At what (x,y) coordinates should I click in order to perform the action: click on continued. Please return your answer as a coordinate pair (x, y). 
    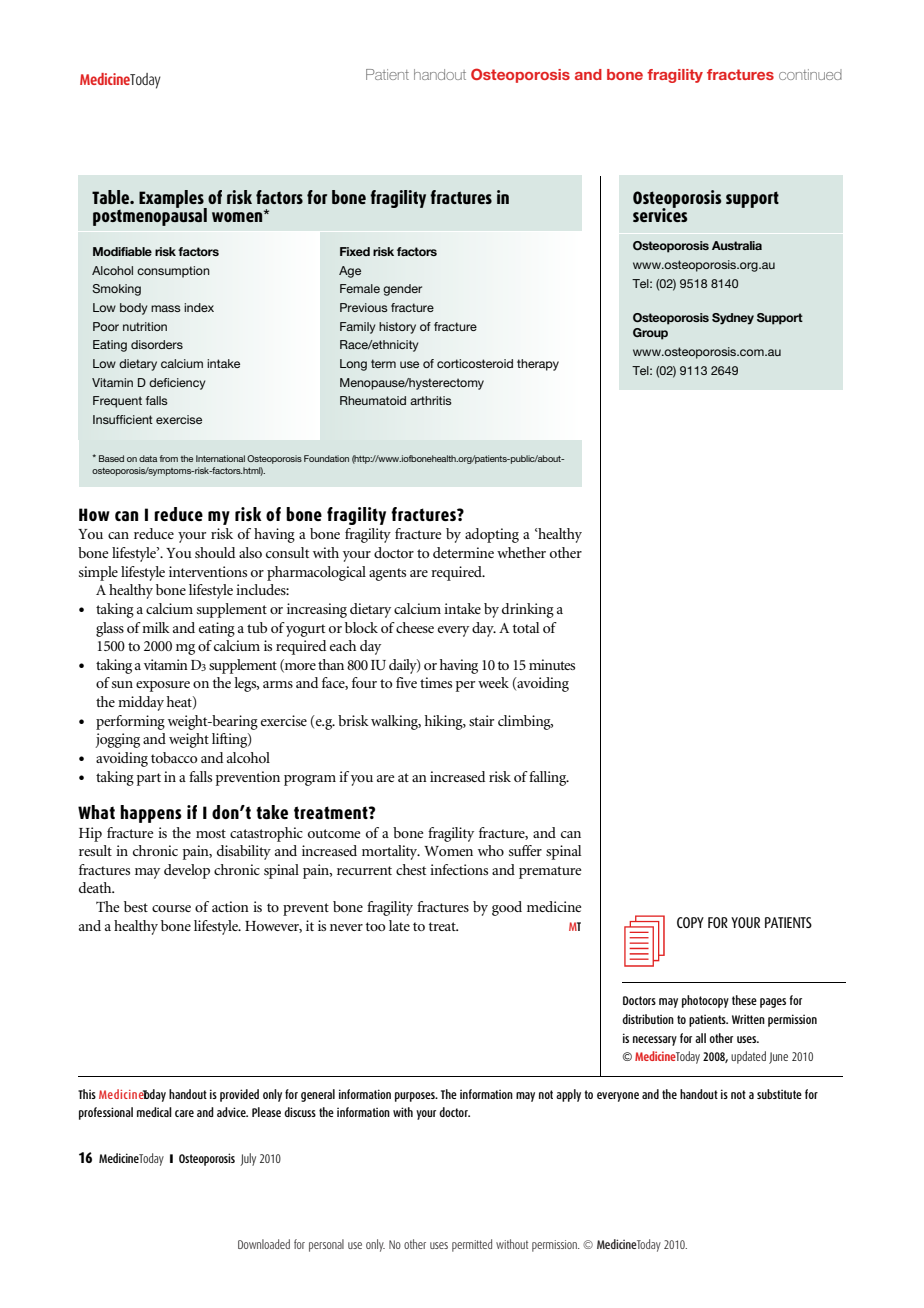
    Looking at the image, I should click on (810, 74).
